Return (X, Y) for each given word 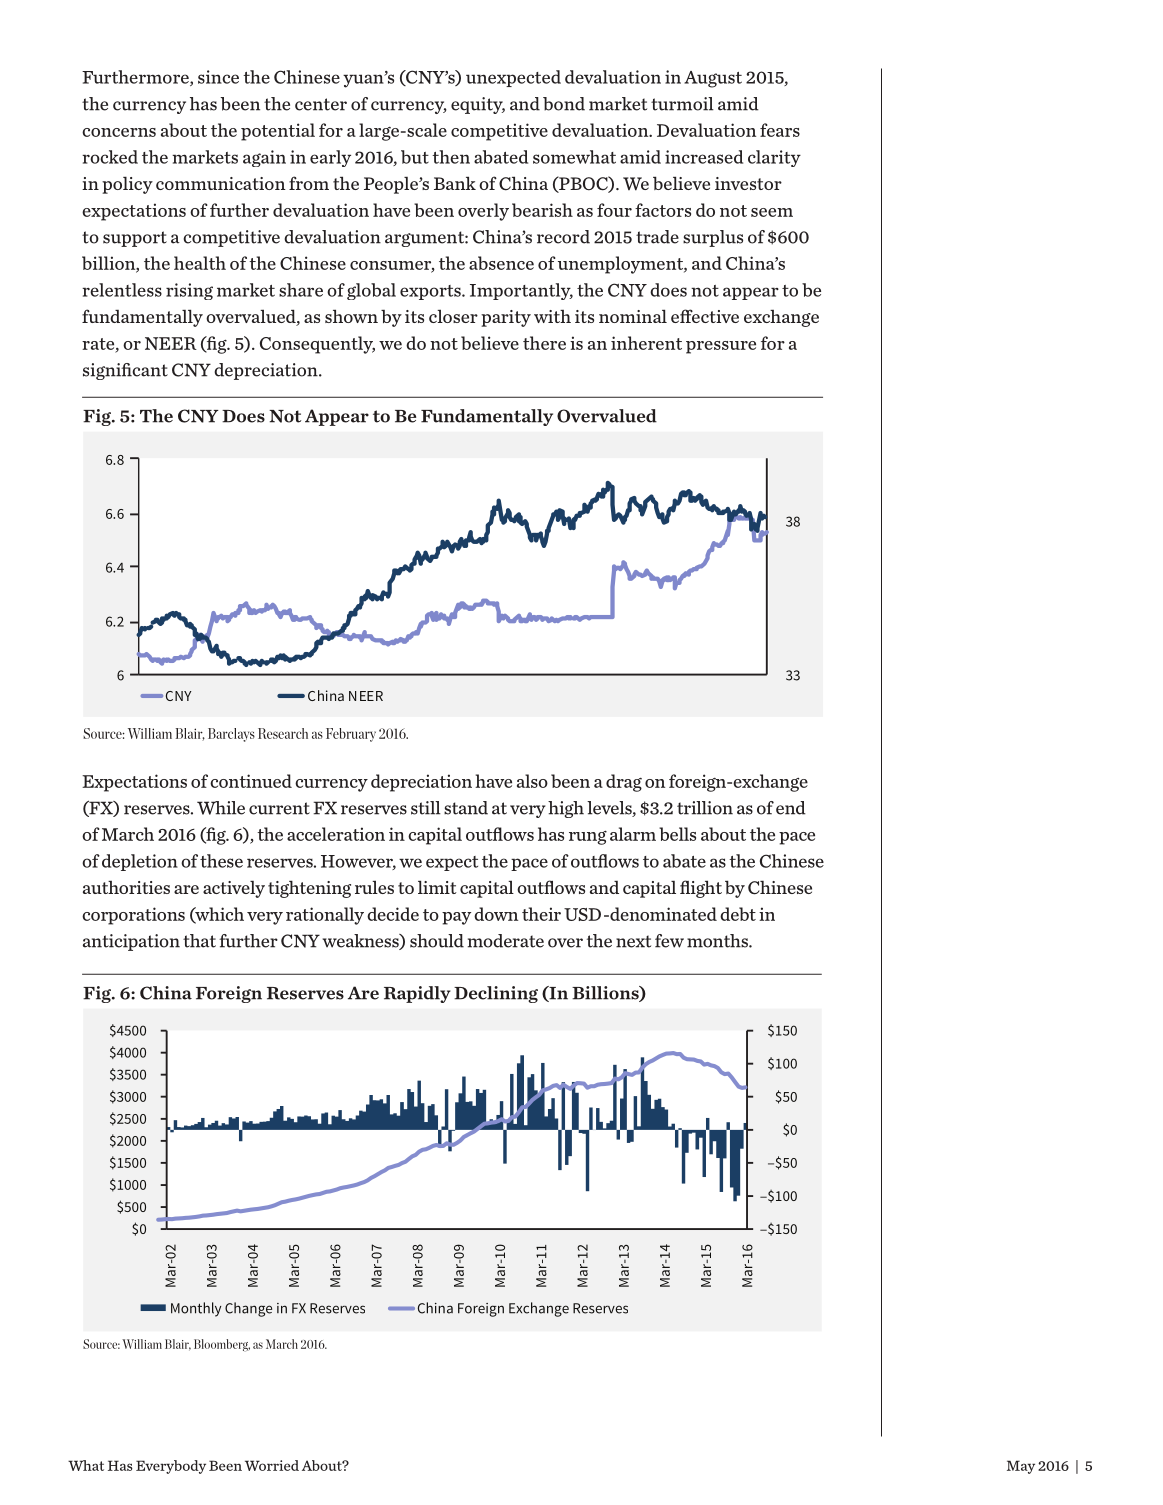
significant (125, 371)
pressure (721, 347)
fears (780, 130)
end (791, 808)
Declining (496, 994)
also (532, 781)
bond (564, 104)
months (718, 941)
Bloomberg (222, 1345)
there (544, 343)
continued (251, 781)
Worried (272, 1465)
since (218, 77)
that (199, 941)
